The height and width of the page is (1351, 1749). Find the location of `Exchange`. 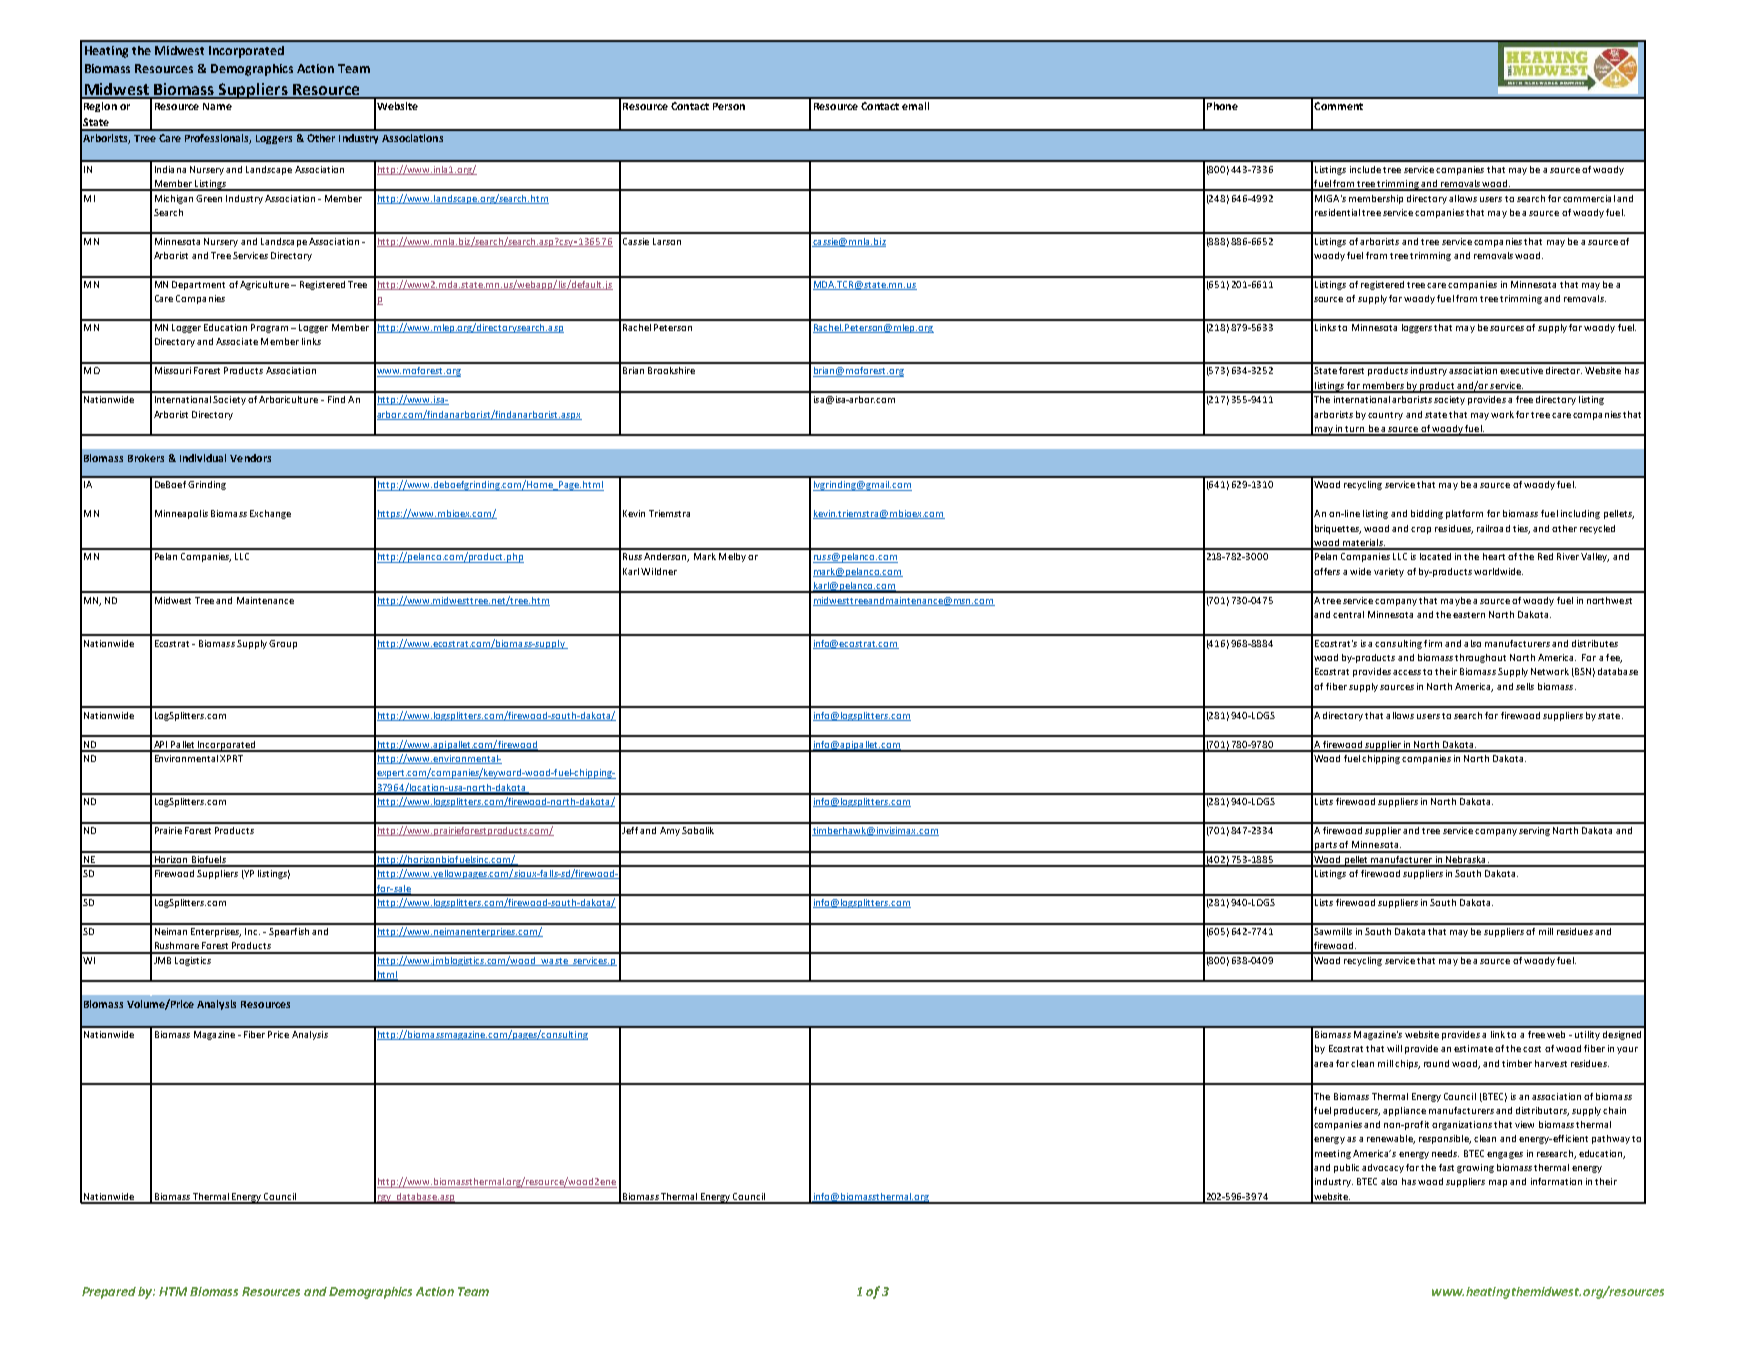

Exchange is located at coordinates (270, 514).
